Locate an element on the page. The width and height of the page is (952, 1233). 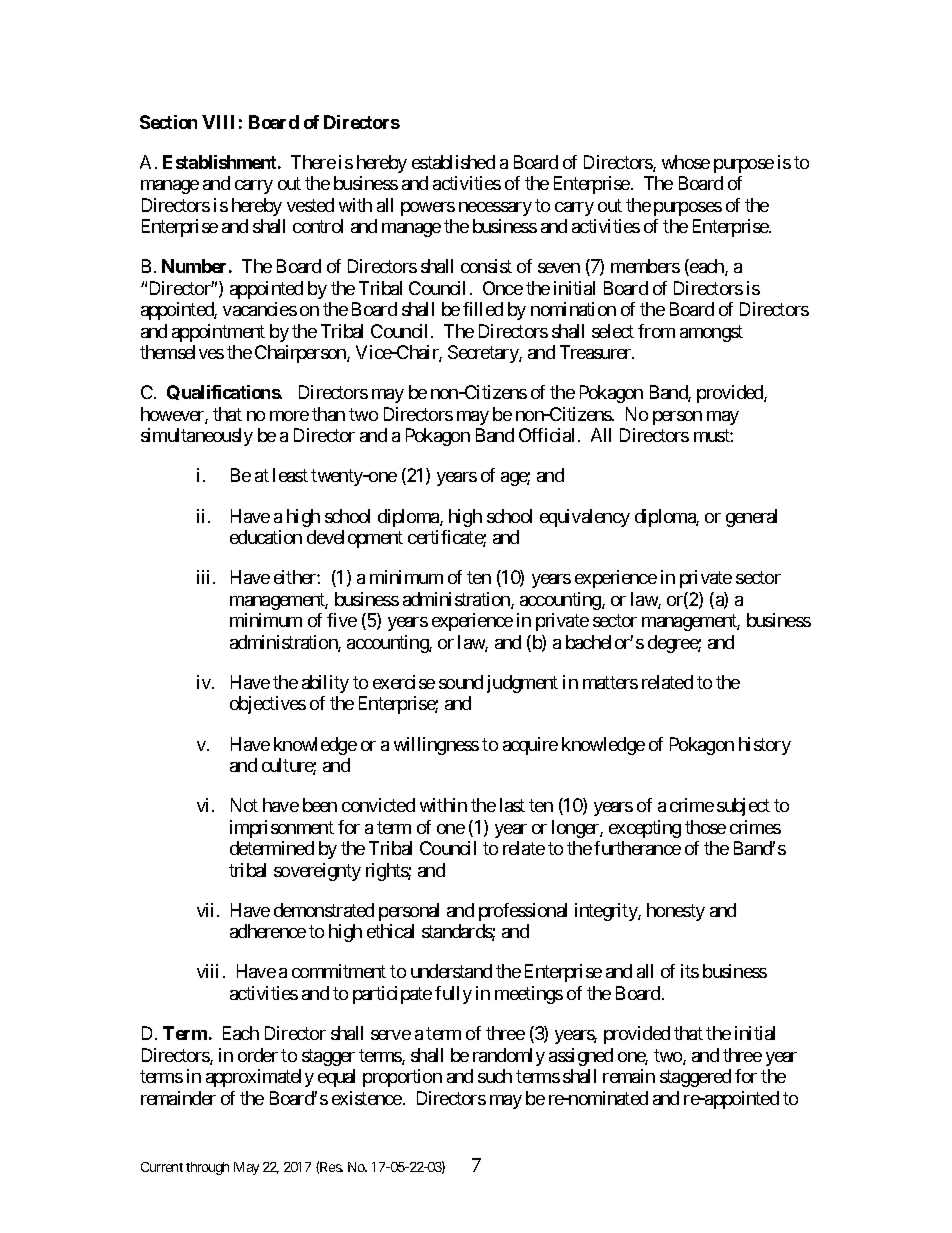
through is located at coordinates (207, 1168).
